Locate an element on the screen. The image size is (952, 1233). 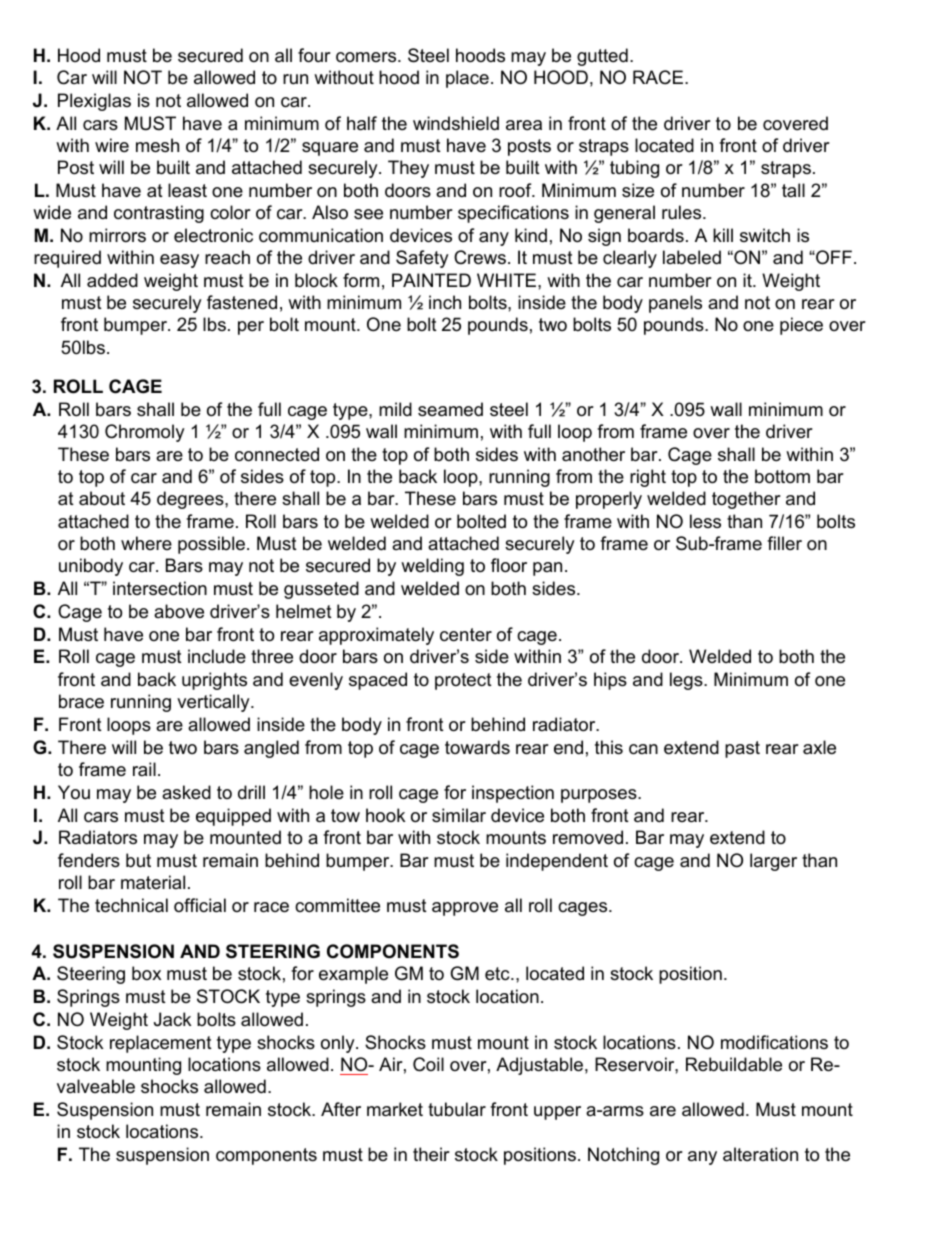
but is located at coordinates (138, 860).
